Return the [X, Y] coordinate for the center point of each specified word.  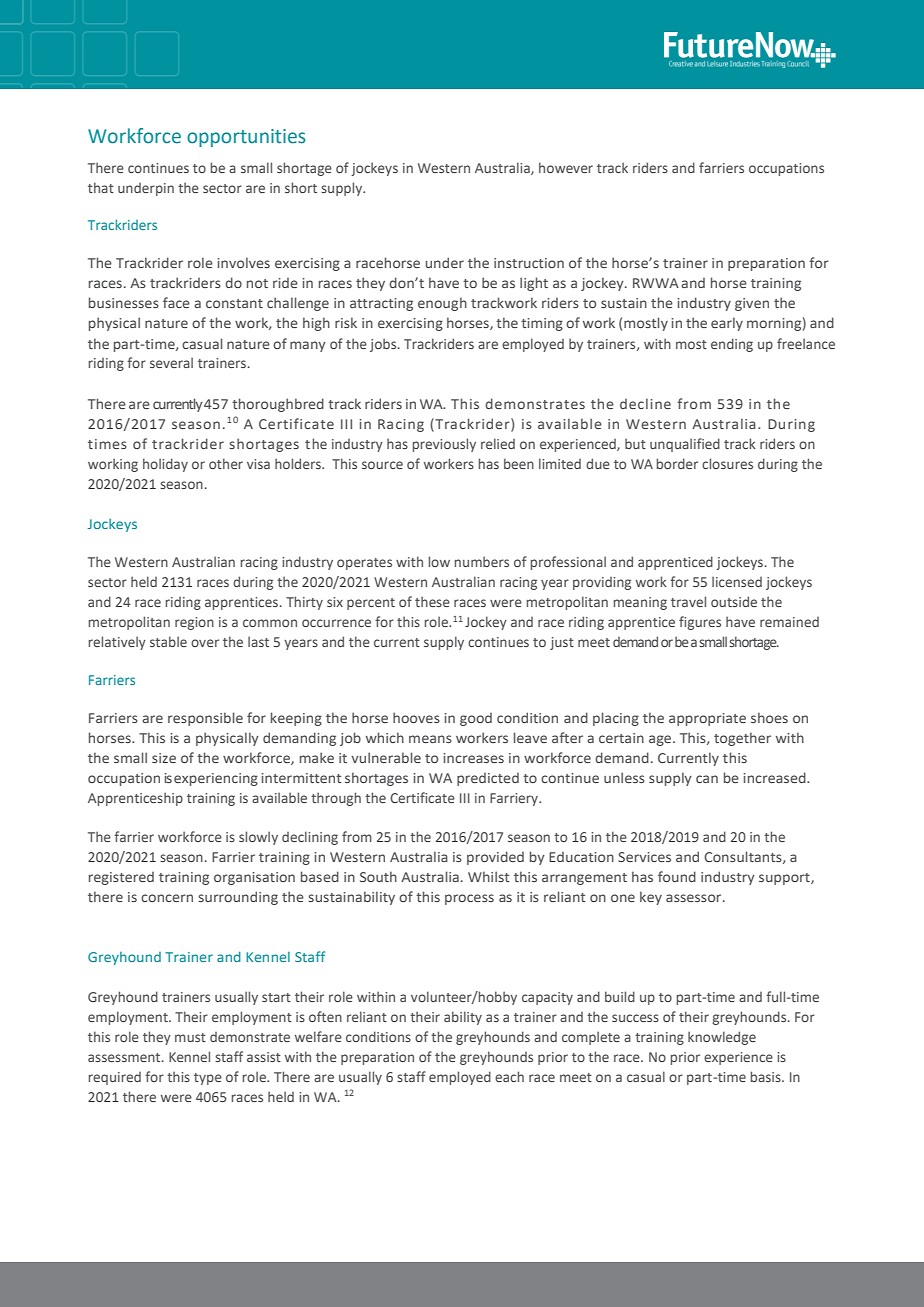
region [194, 623]
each [509, 1076]
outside [734, 601]
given [752, 304]
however [566, 167]
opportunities [246, 138]
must [190, 1037]
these [432, 601]
